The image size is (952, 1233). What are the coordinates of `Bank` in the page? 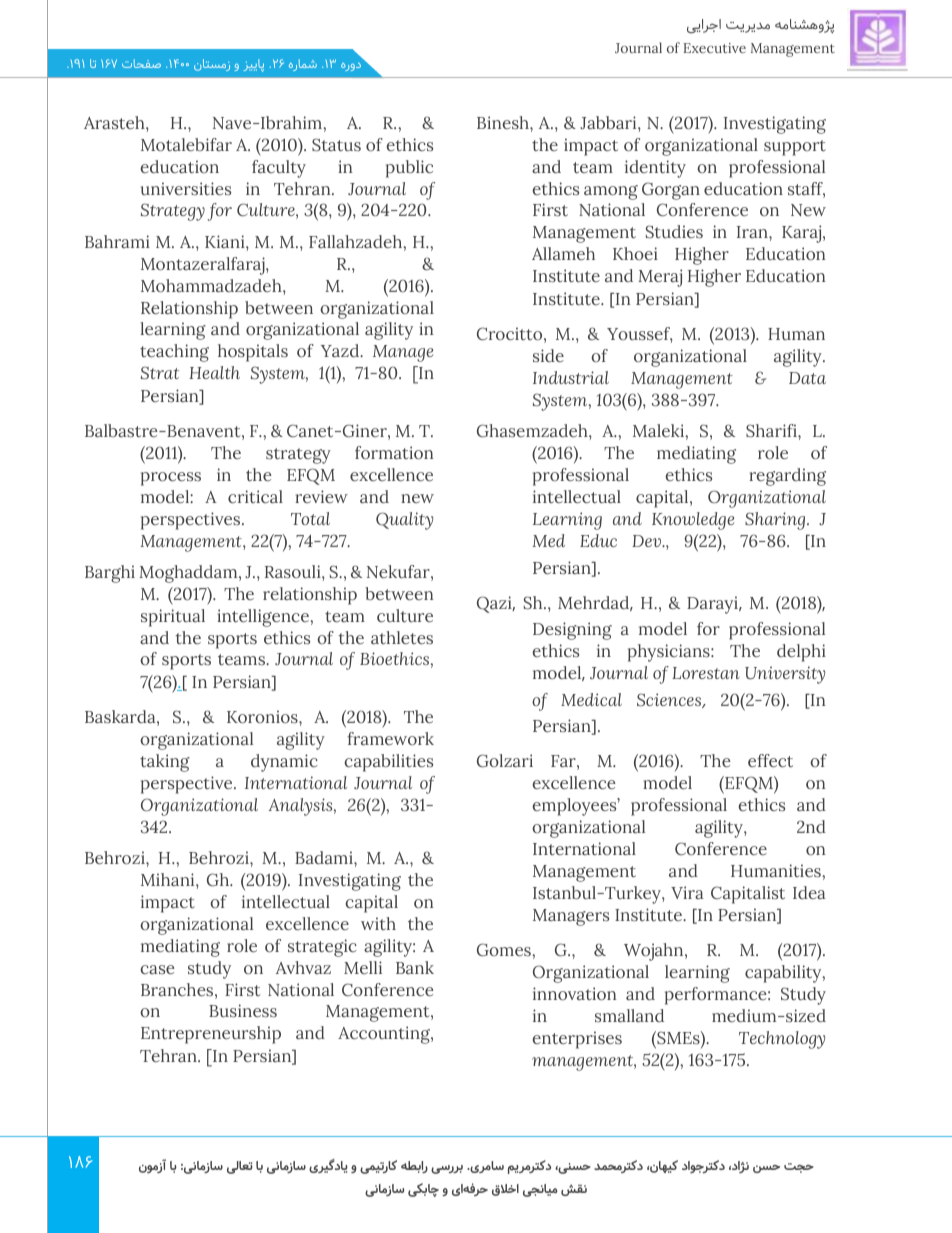 It's located at (415, 967).
